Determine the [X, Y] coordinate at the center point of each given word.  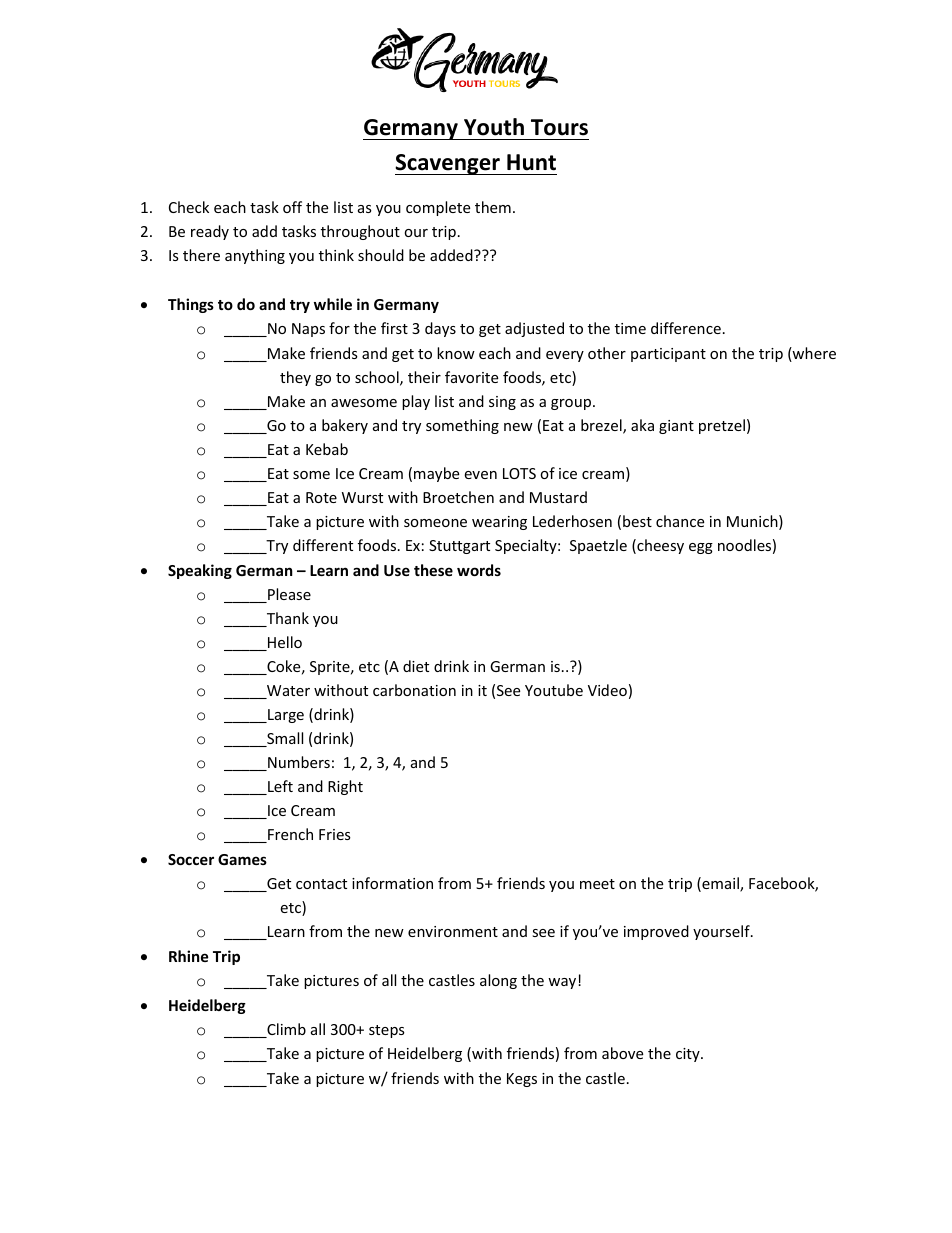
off [292, 207]
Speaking [200, 571]
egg [701, 548]
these [433, 570]
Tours [559, 127]
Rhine [189, 956]
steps [387, 1031]
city [689, 1055]
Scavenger [448, 164]
